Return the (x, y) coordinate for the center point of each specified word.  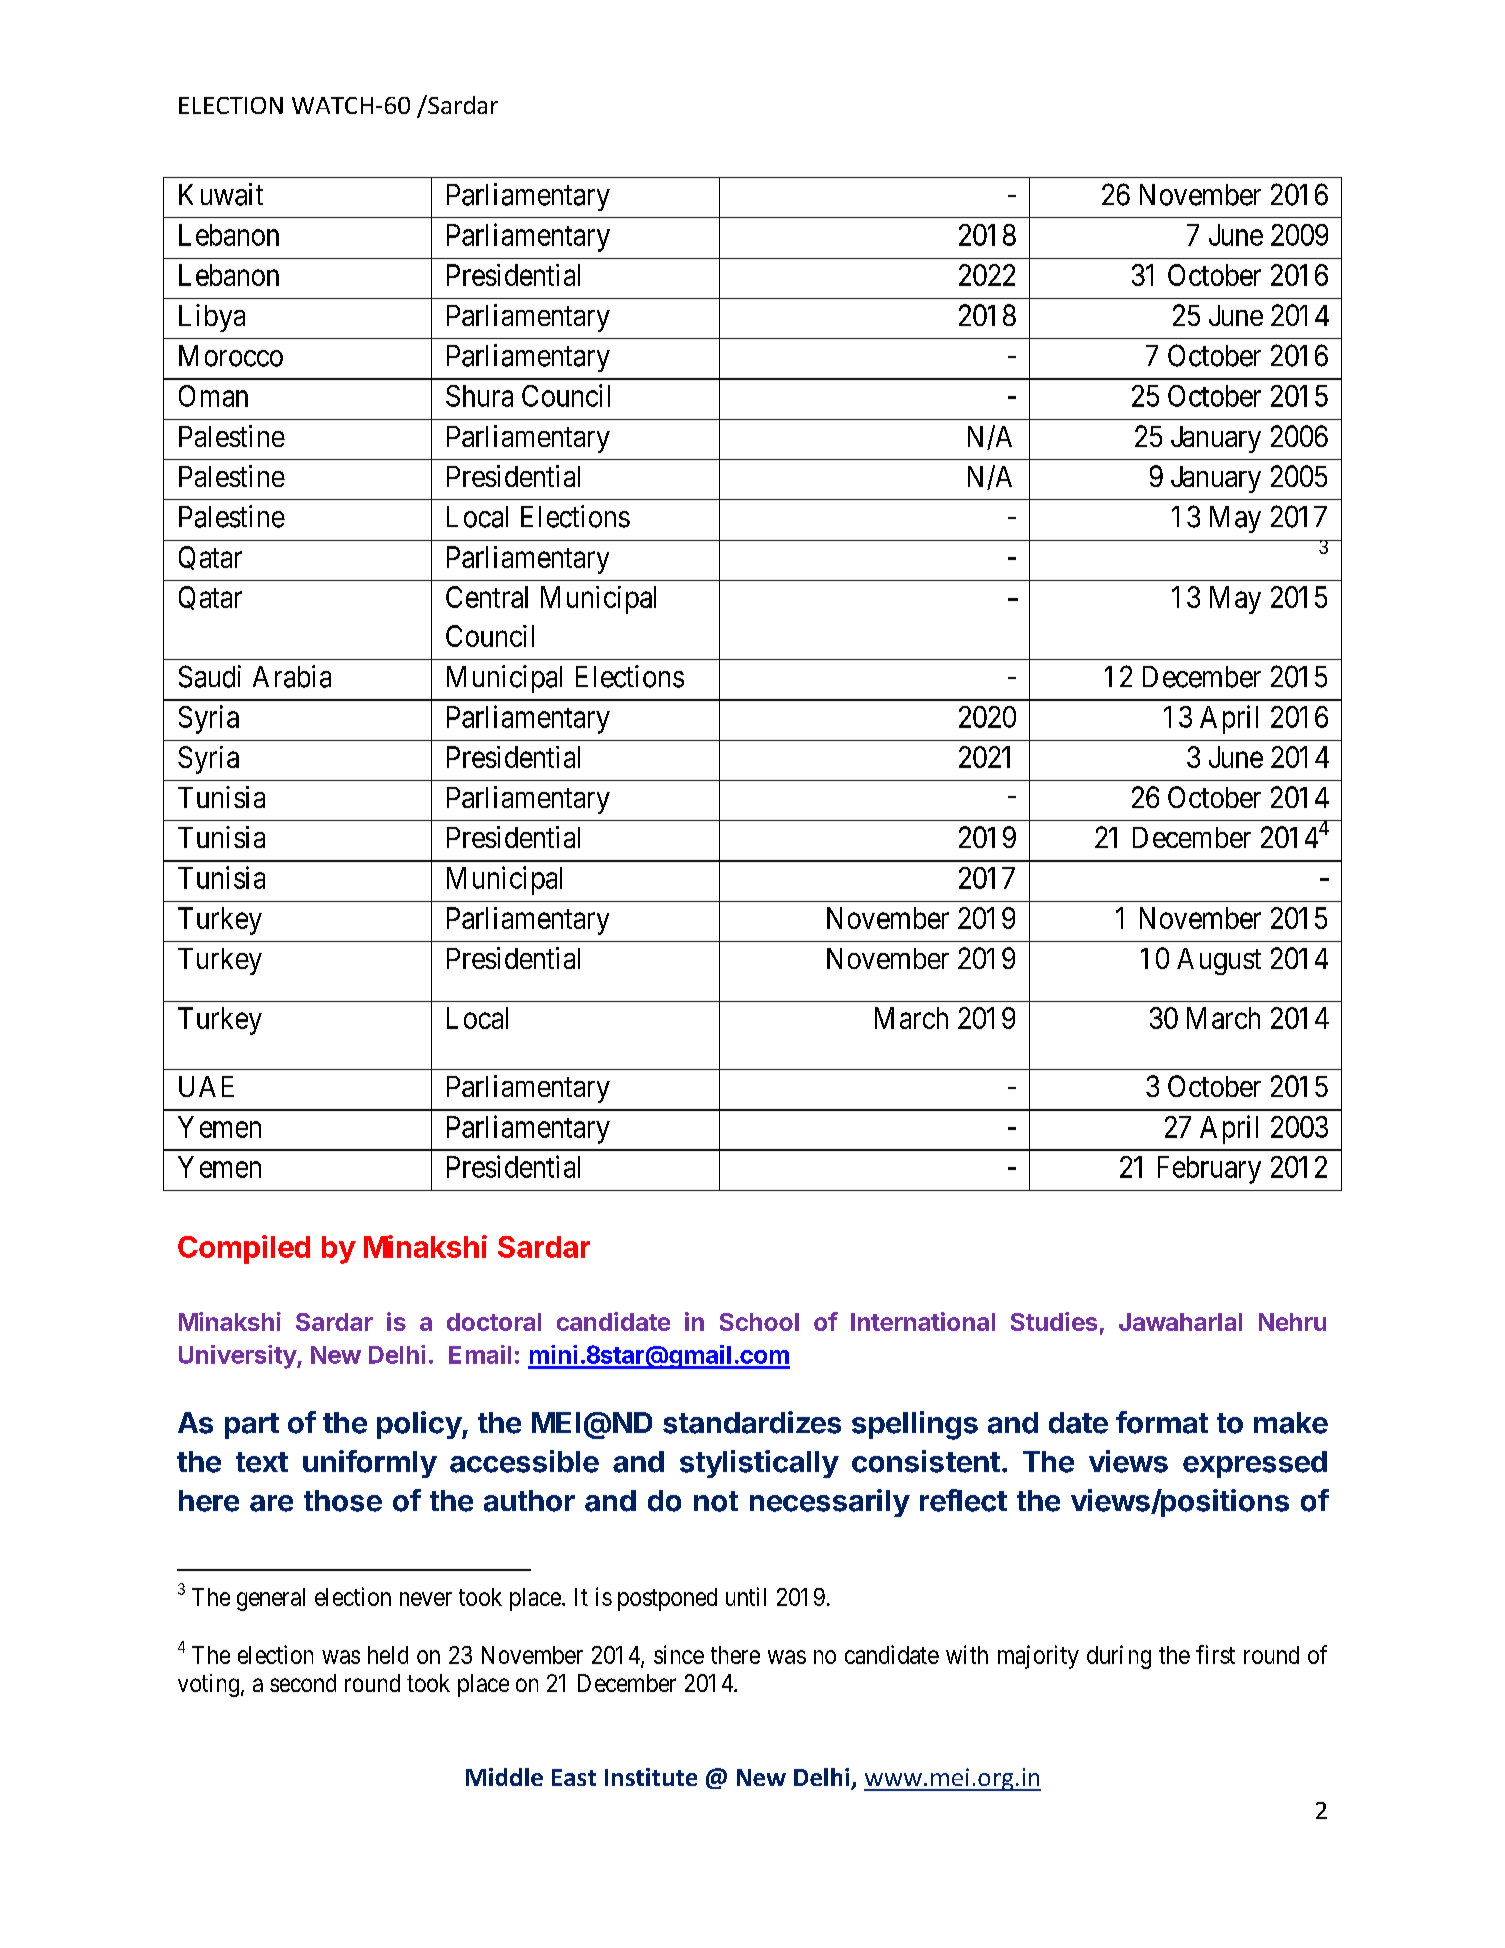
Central (487, 597)
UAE (206, 1086)
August (1219, 961)
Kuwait (221, 194)
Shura (479, 396)
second (303, 1683)
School (759, 1322)
